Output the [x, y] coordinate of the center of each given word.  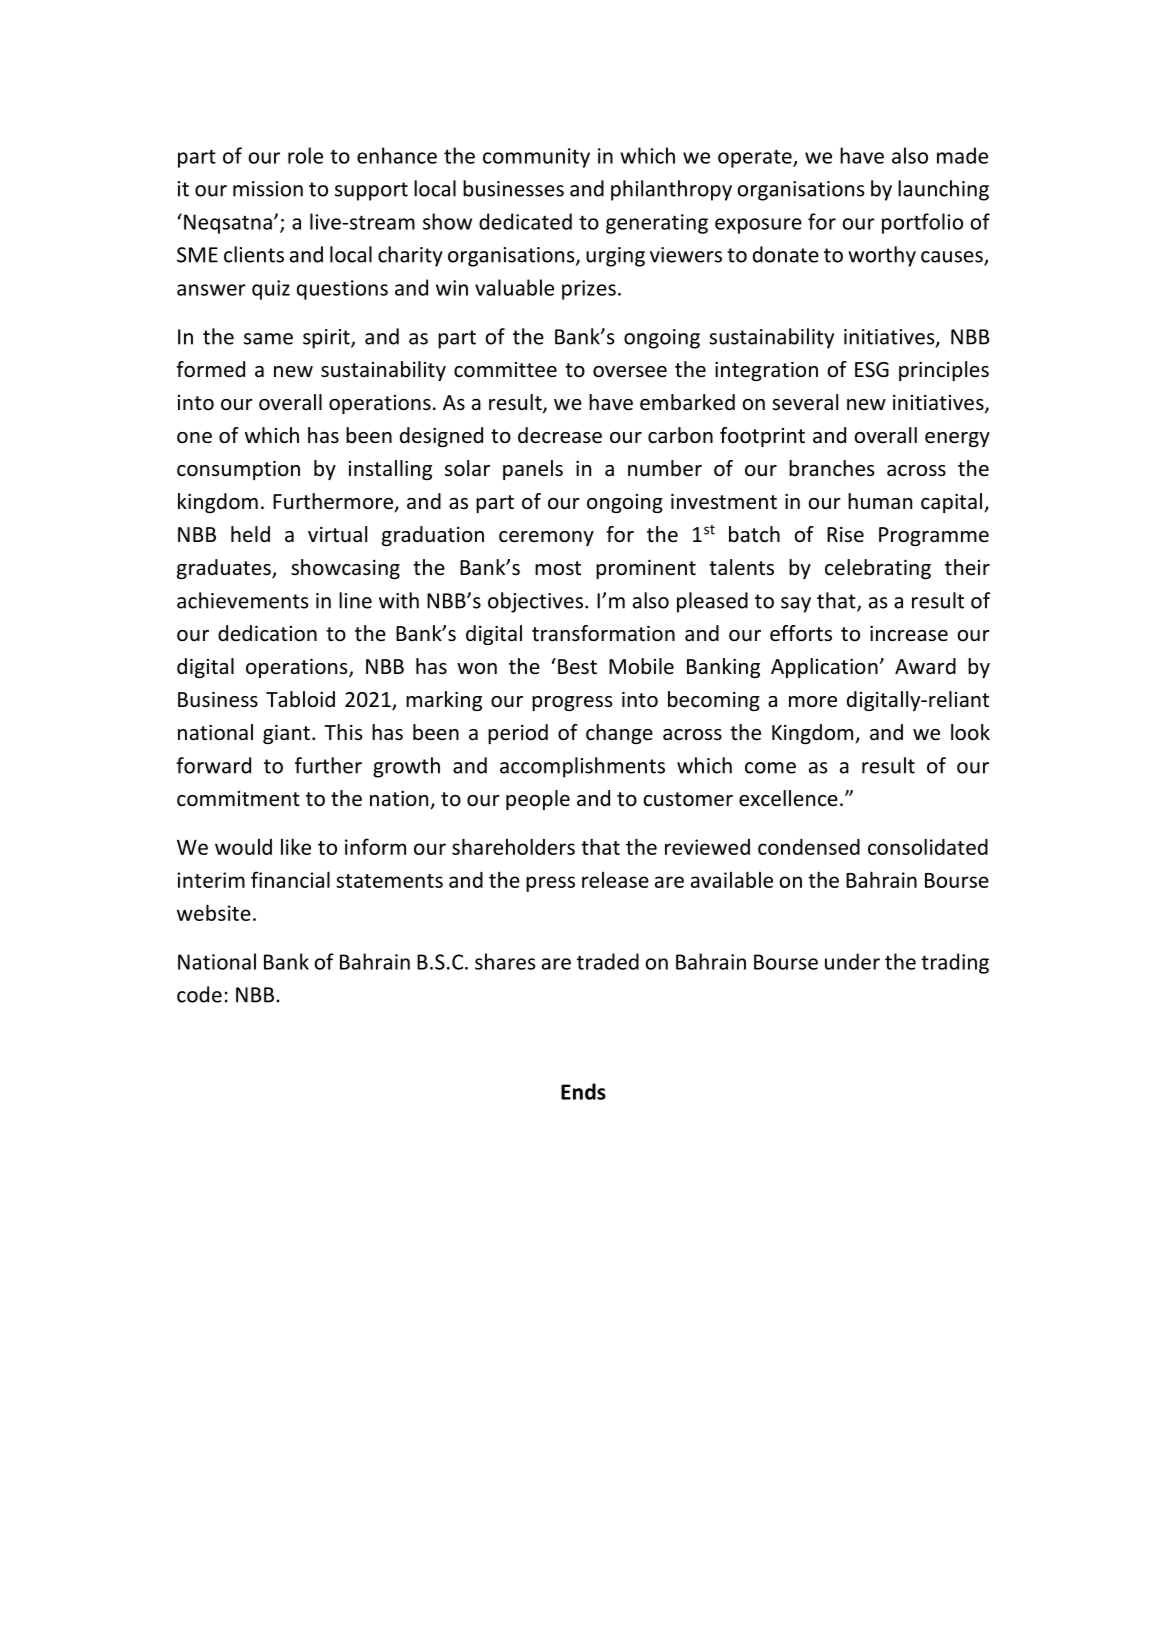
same [268, 339]
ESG [872, 370]
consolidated [928, 846]
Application [824, 668]
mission [268, 189]
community [536, 158]
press [550, 884]
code [199, 994]
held [250, 534]
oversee [630, 372]
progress [572, 703]
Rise [845, 535]
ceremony [546, 538]
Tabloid [300, 699]
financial [290, 879]
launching [943, 190]
